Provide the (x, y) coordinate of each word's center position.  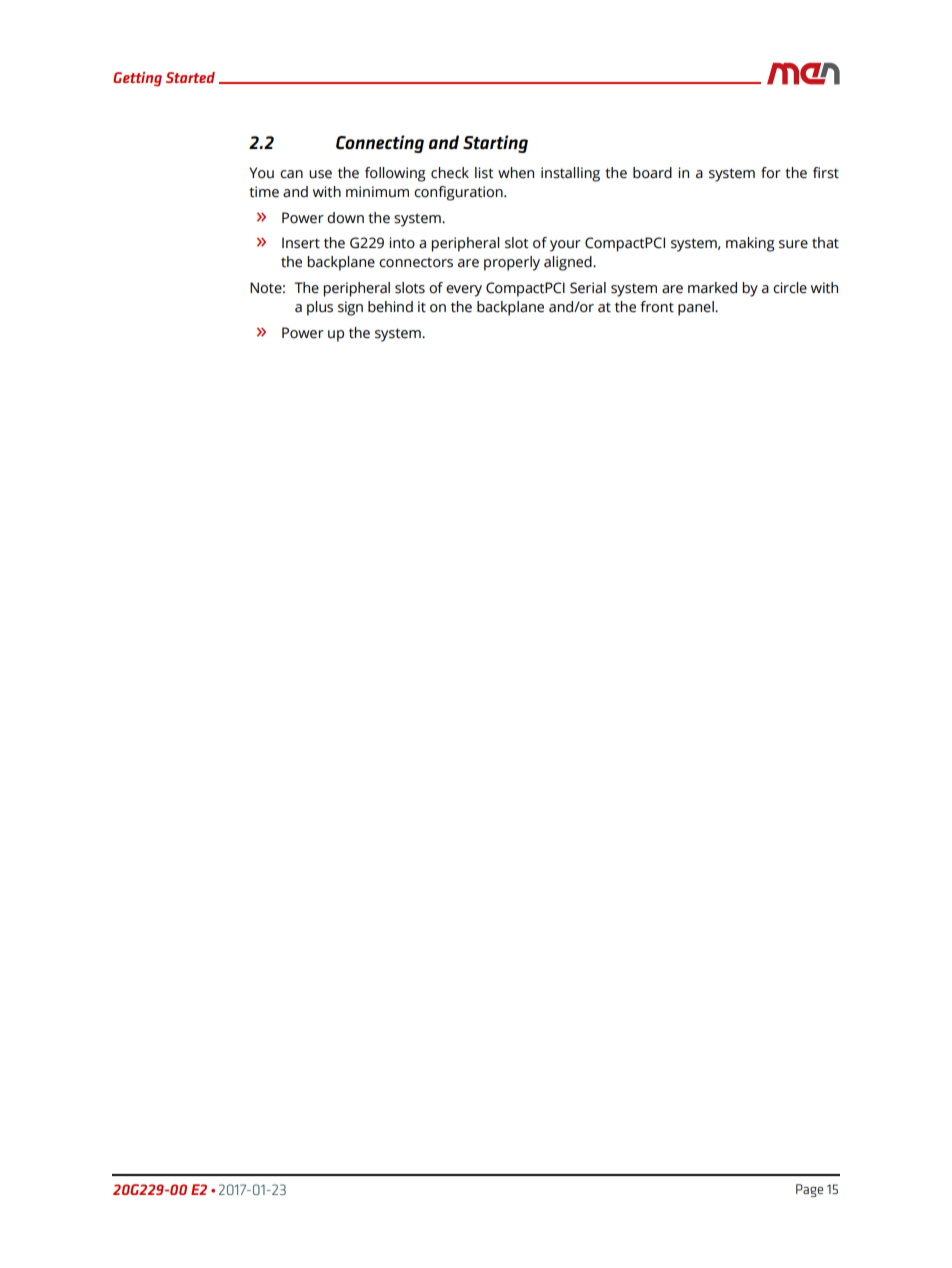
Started (190, 77)
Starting (495, 144)
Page (809, 1190)
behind (390, 307)
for (771, 173)
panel (697, 308)
